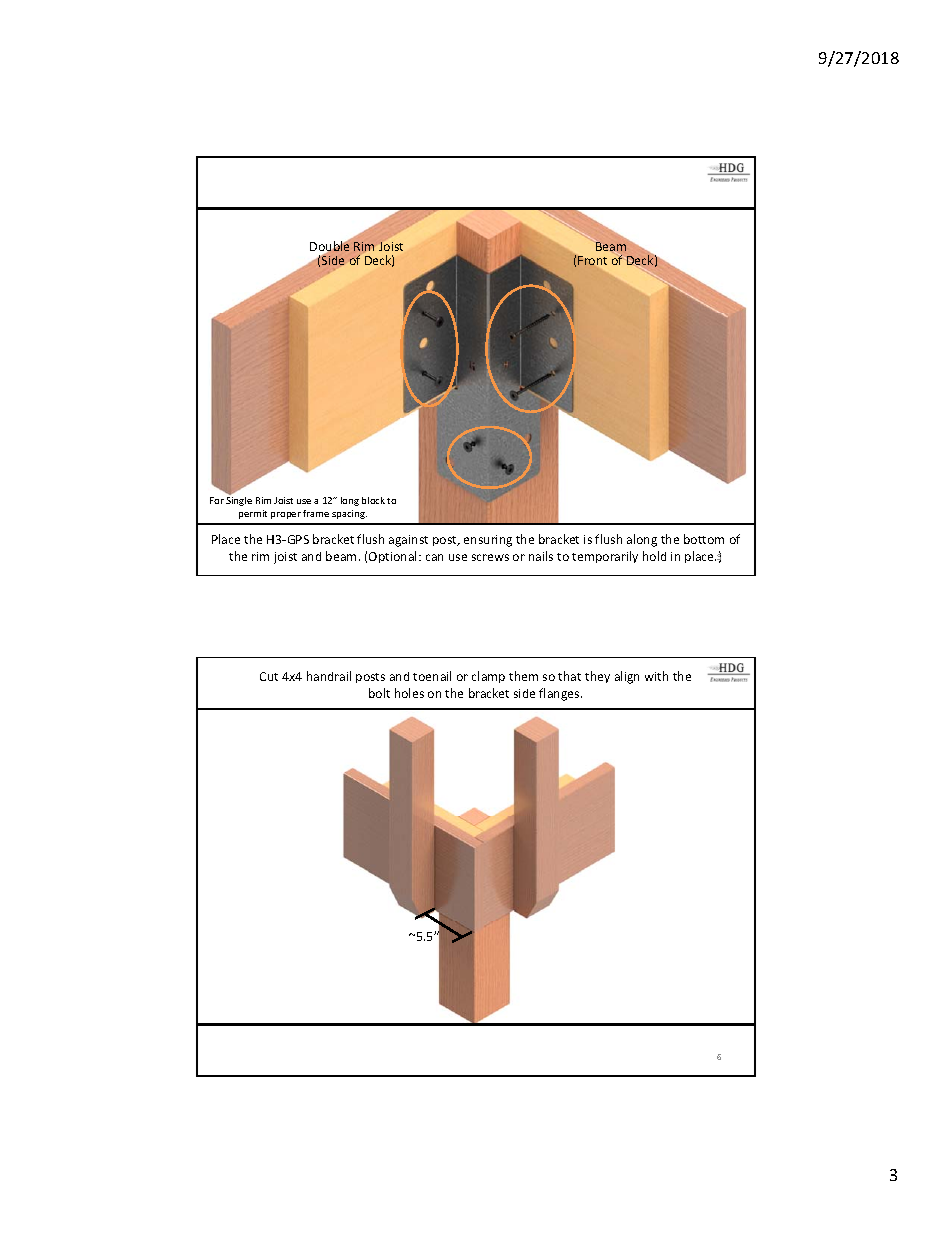  I want to click on bottom, so click(704, 539).
